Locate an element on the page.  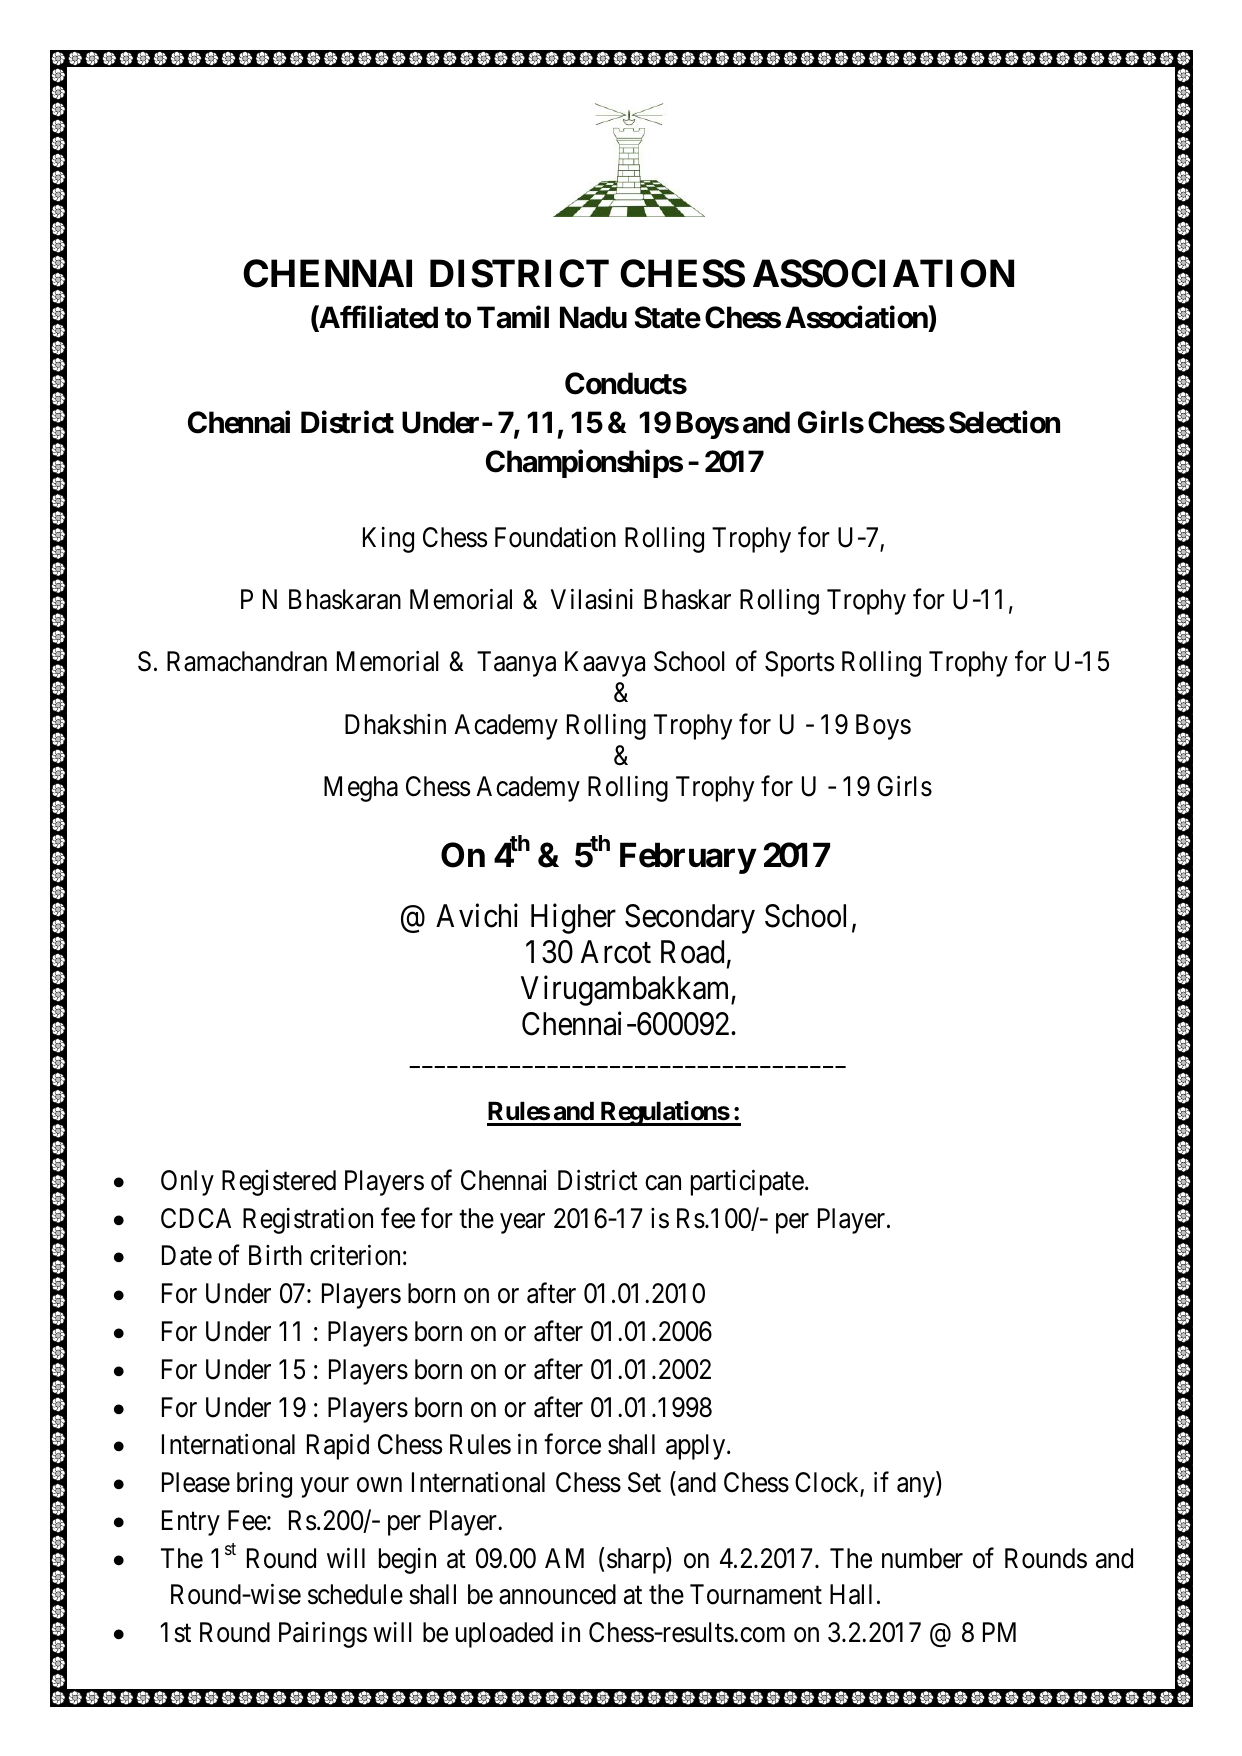
Higher is located at coordinates (573, 919).
